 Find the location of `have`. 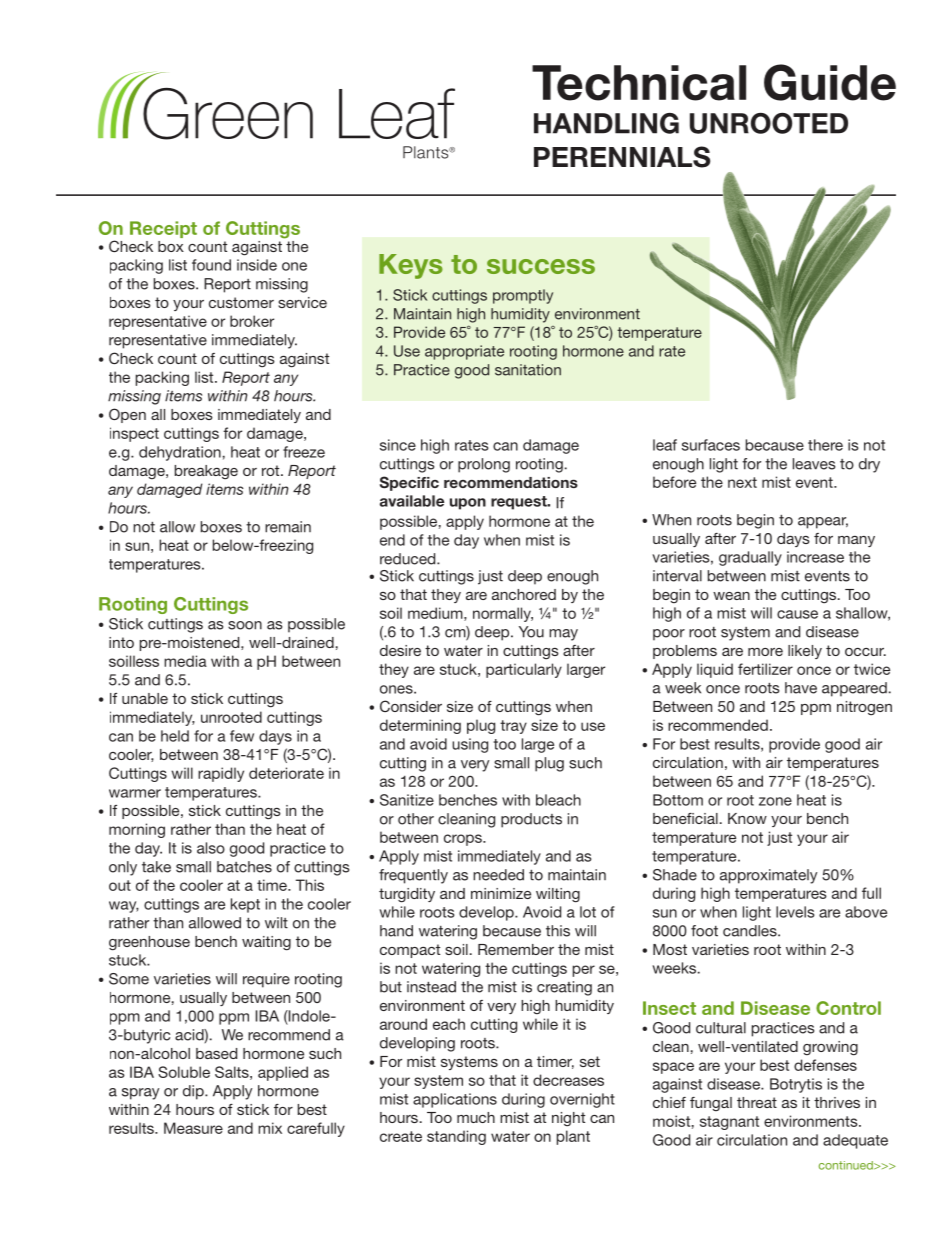

have is located at coordinates (801, 688).
